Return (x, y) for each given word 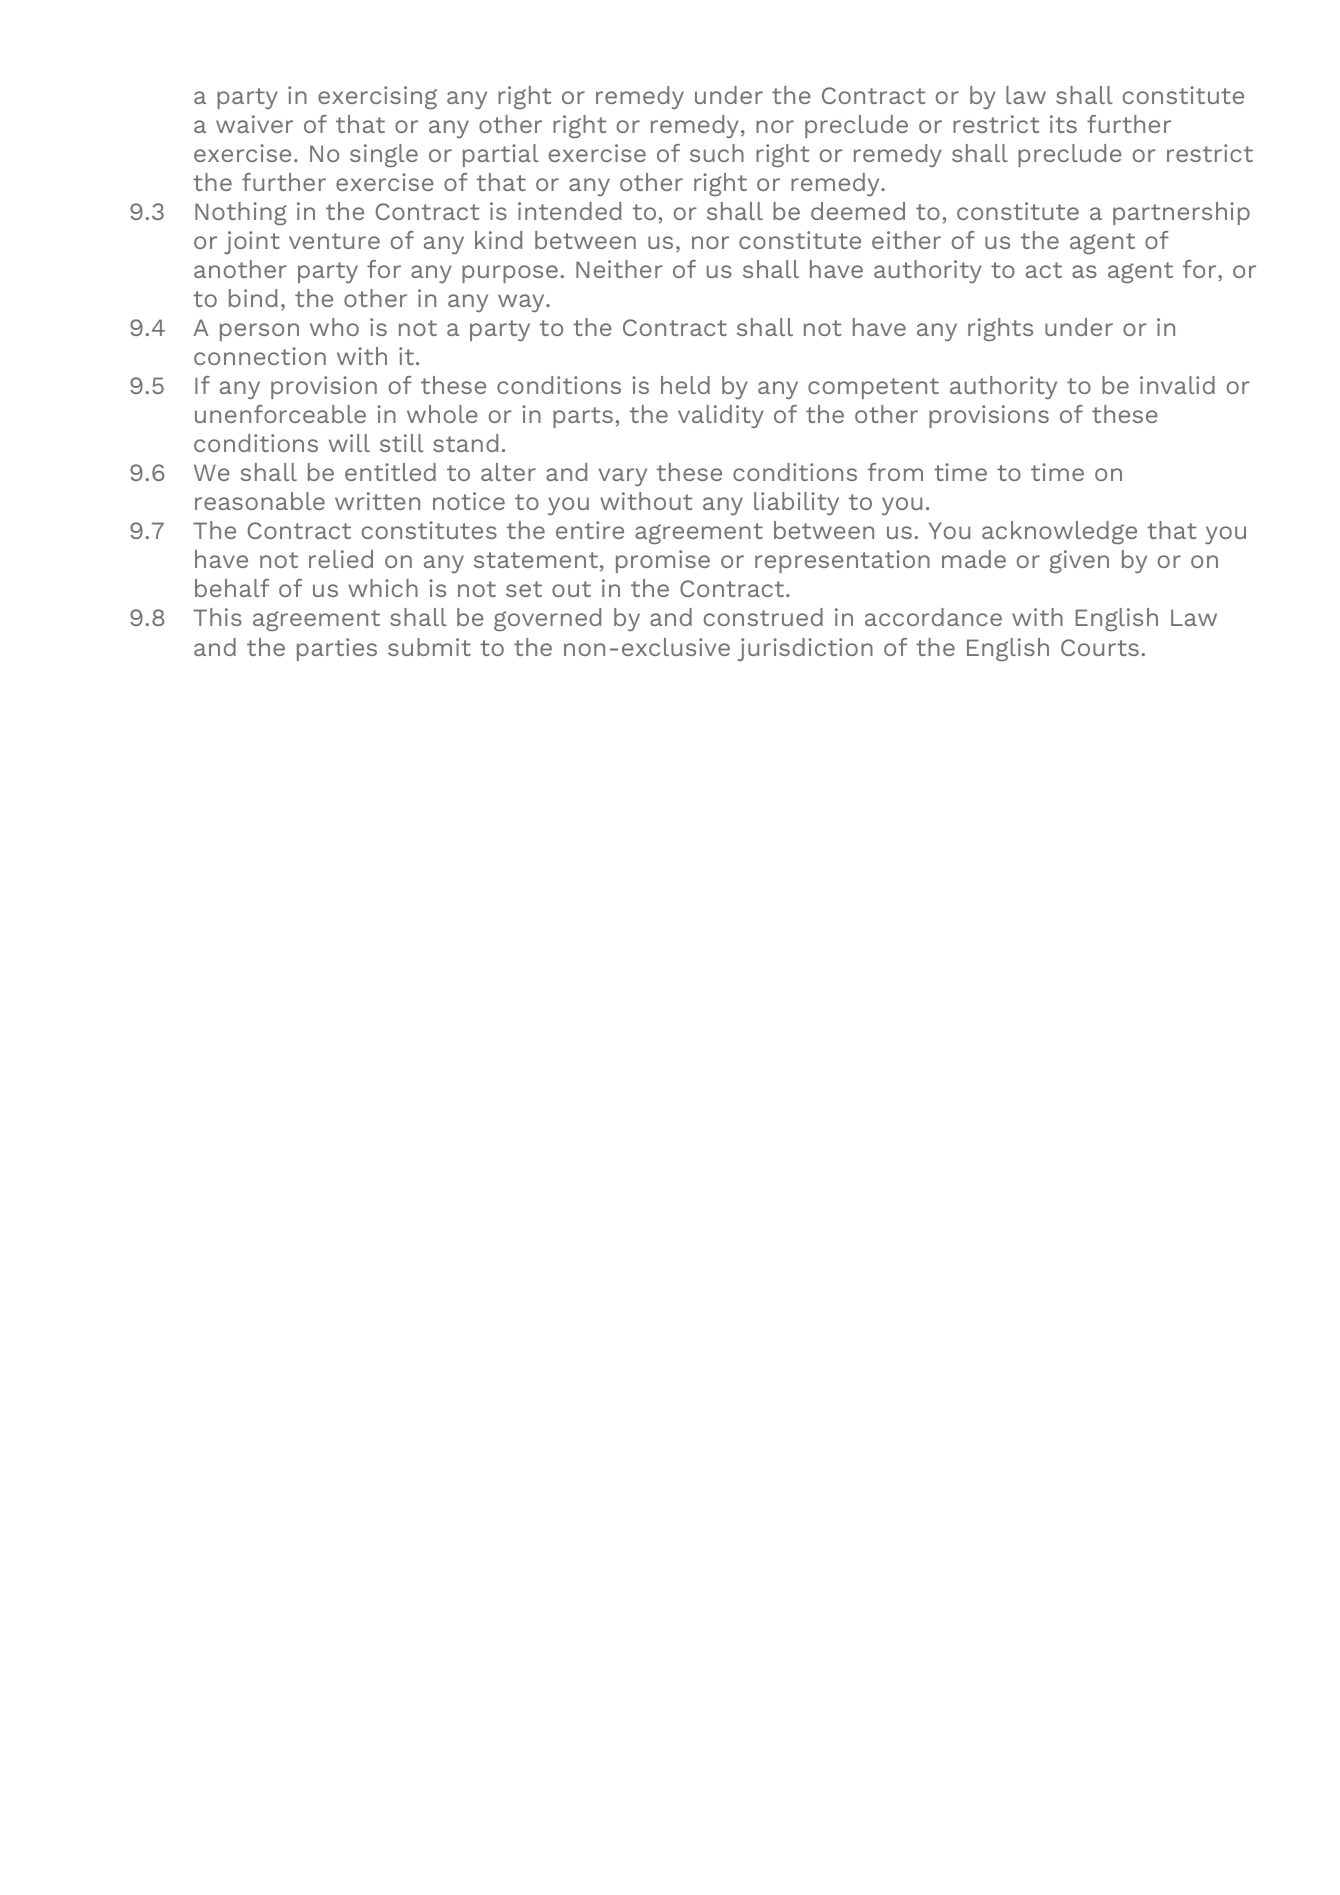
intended (569, 211)
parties (337, 649)
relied (341, 559)
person (259, 332)
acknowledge (1059, 532)
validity (721, 416)
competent (873, 388)
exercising (377, 97)
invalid (1177, 385)
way (522, 303)
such (717, 153)
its (1063, 124)
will (349, 443)
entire (590, 530)
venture (334, 241)
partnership (1181, 213)
